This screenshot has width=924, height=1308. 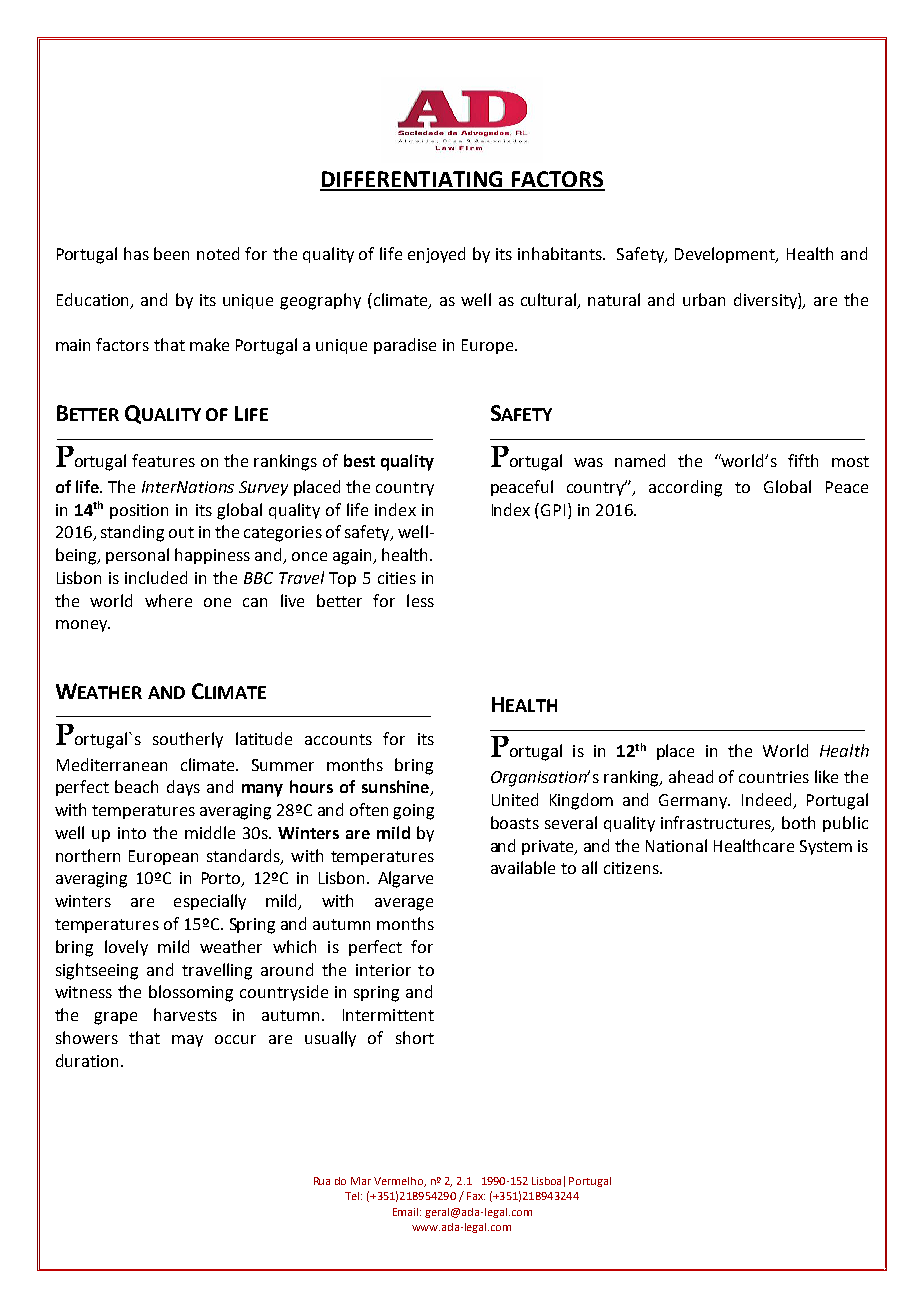 What do you see at coordinates (726, 255) in the screenshot?
I see `Development` at bounding box center [726, 255].
